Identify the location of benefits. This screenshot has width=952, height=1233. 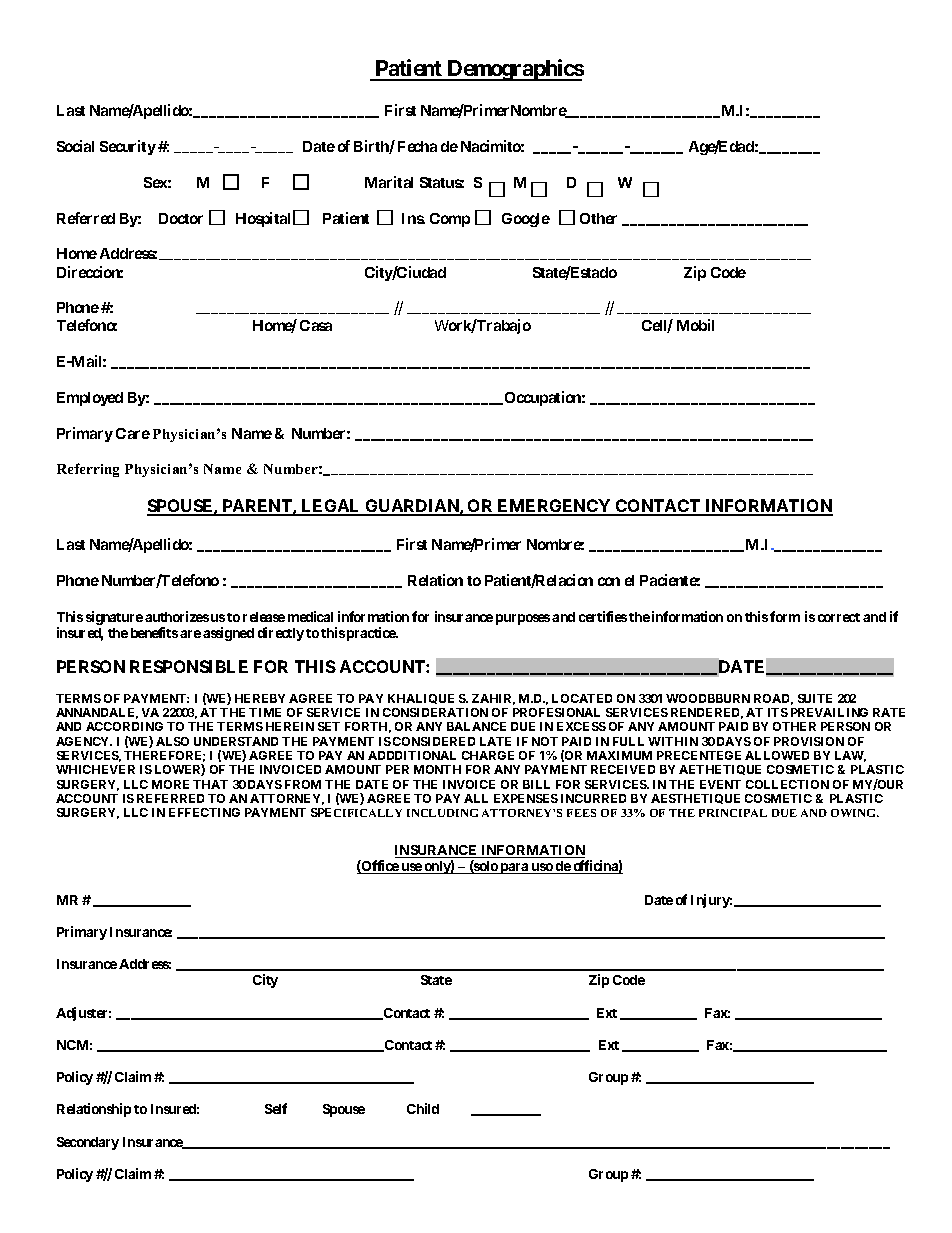
(154, 632).
